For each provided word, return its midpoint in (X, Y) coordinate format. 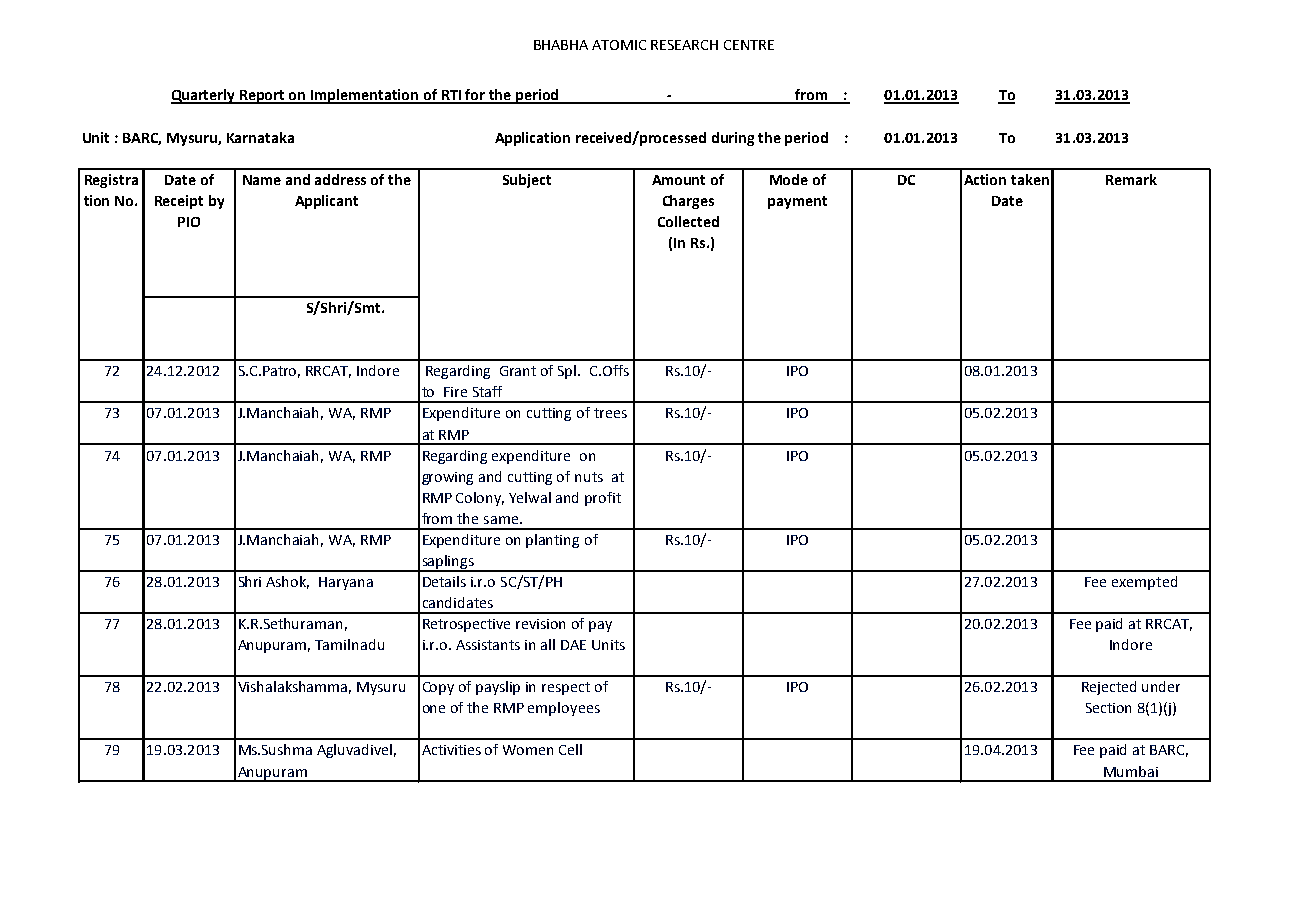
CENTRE (749, 45)
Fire (455, 392)
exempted (1144, 583)
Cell (570, 749)
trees (610, 413)
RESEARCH (684, 45)
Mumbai (1131, 771)
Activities (451, 750)
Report (263, 97)
